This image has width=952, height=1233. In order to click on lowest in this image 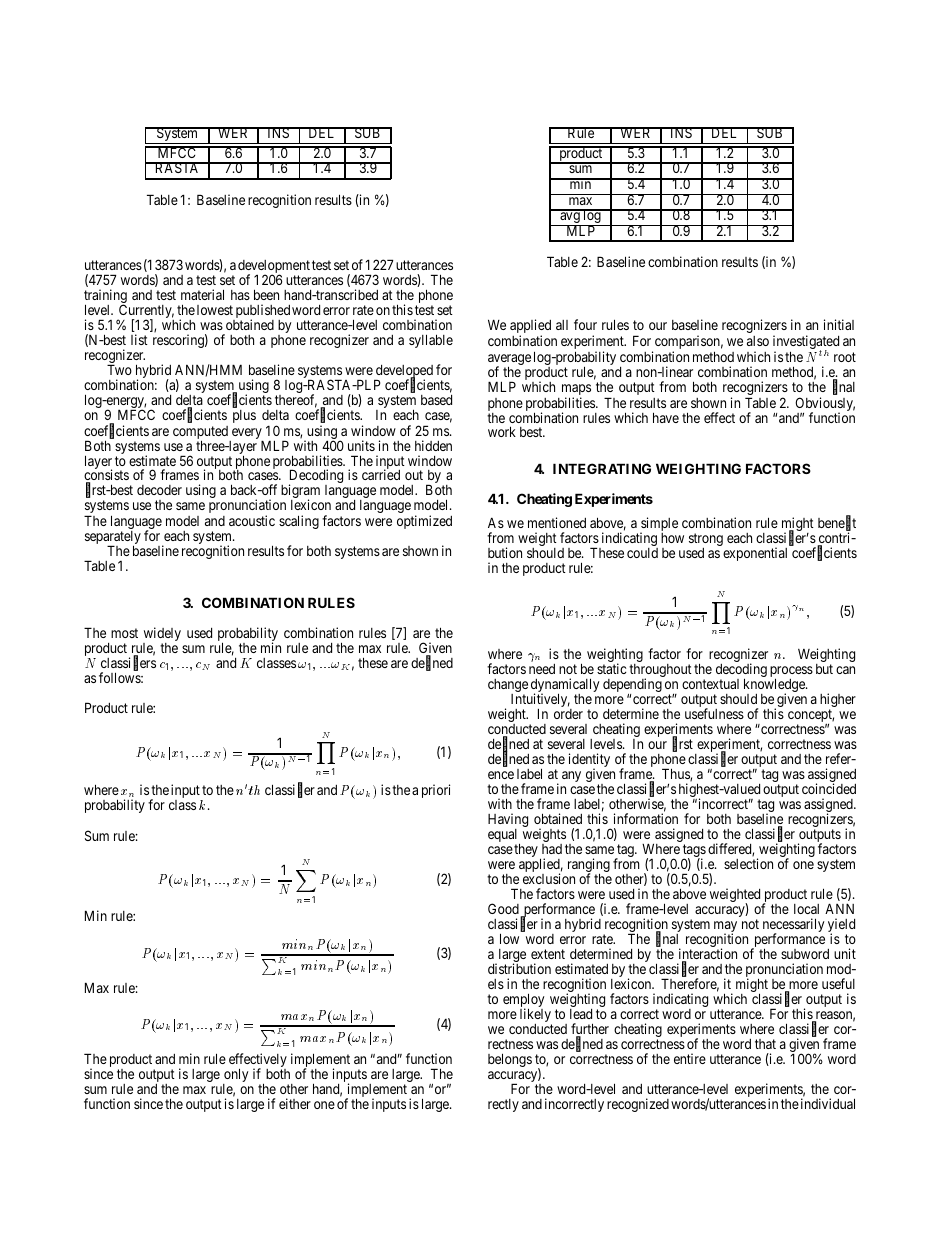, I will do `click(215, 310)`.
